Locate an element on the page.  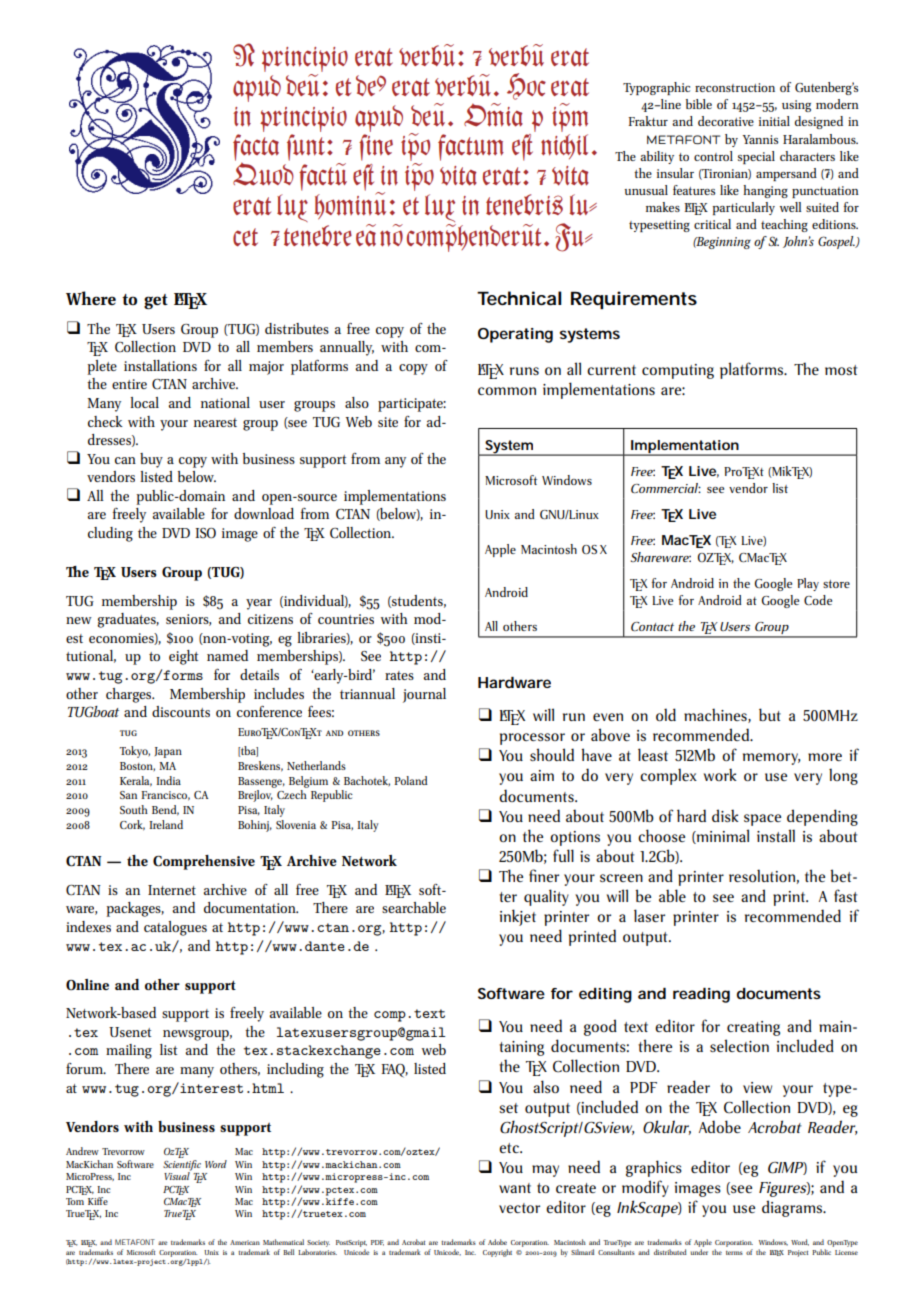
Yannis is located at coordinates (760, 139).
